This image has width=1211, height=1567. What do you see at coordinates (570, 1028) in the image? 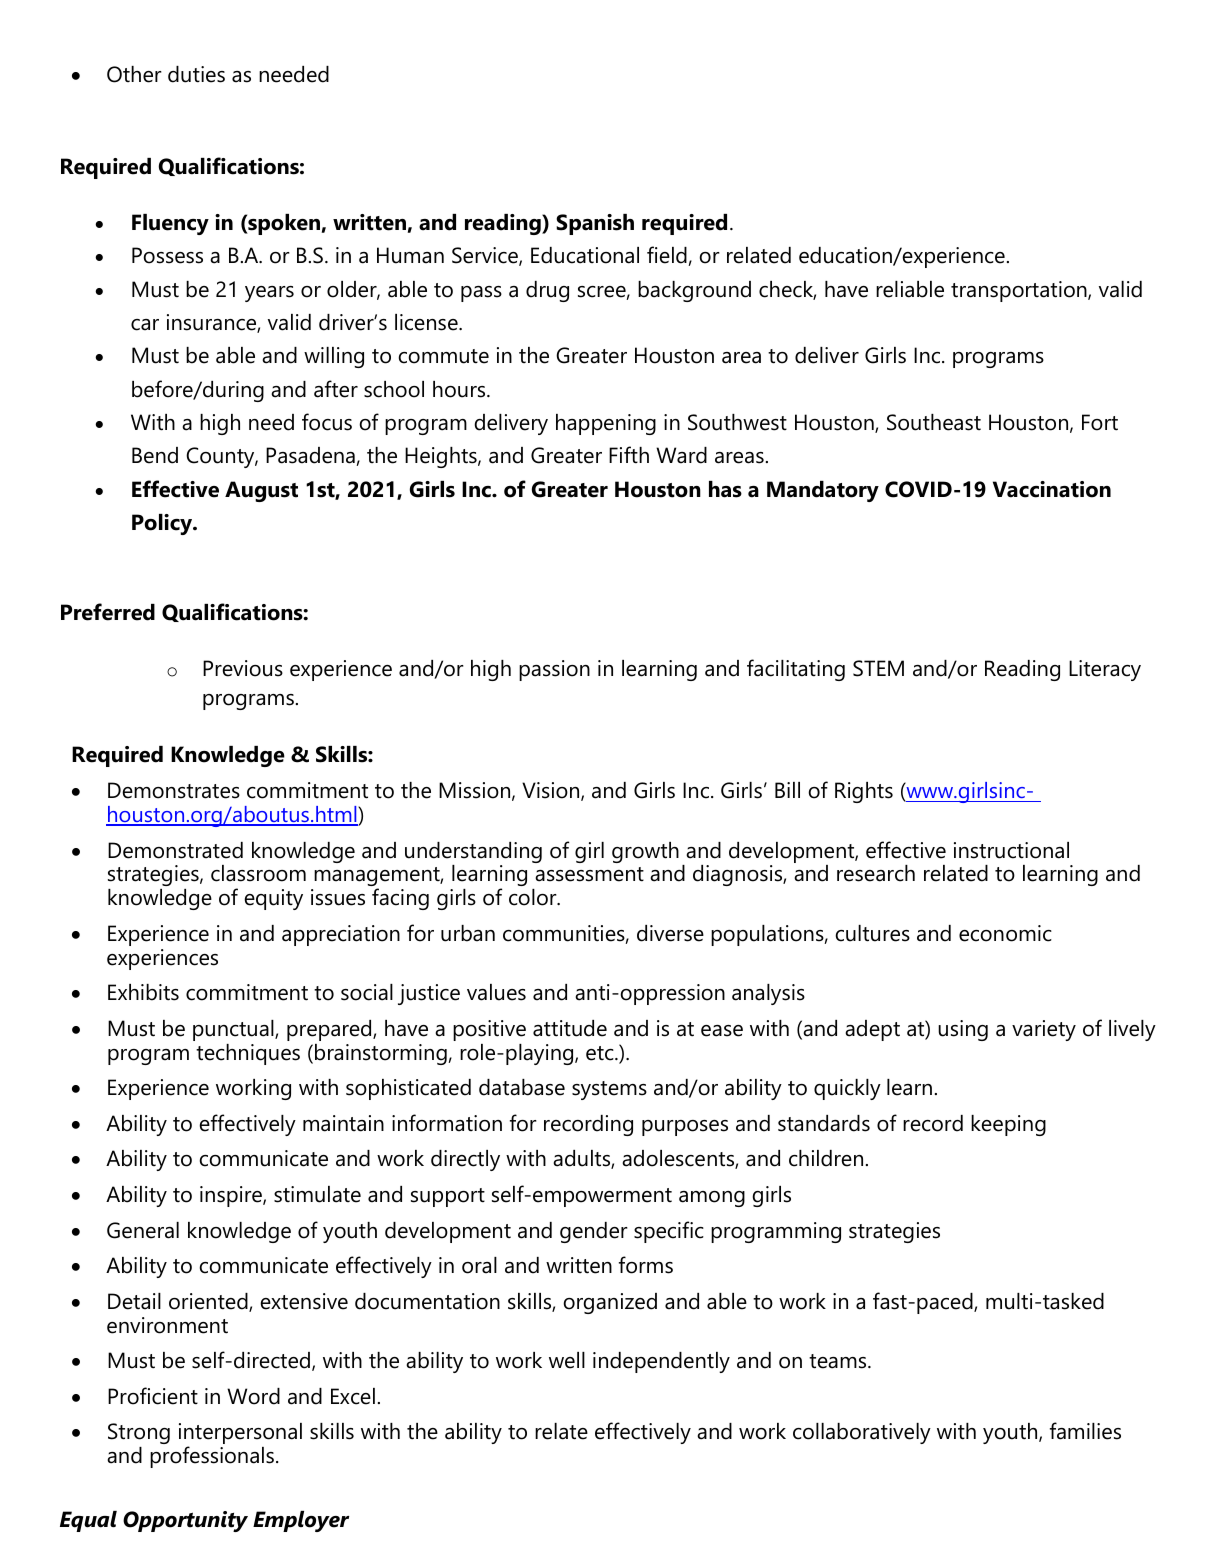
I see `attitude` at bounding box center [570, 1028].
